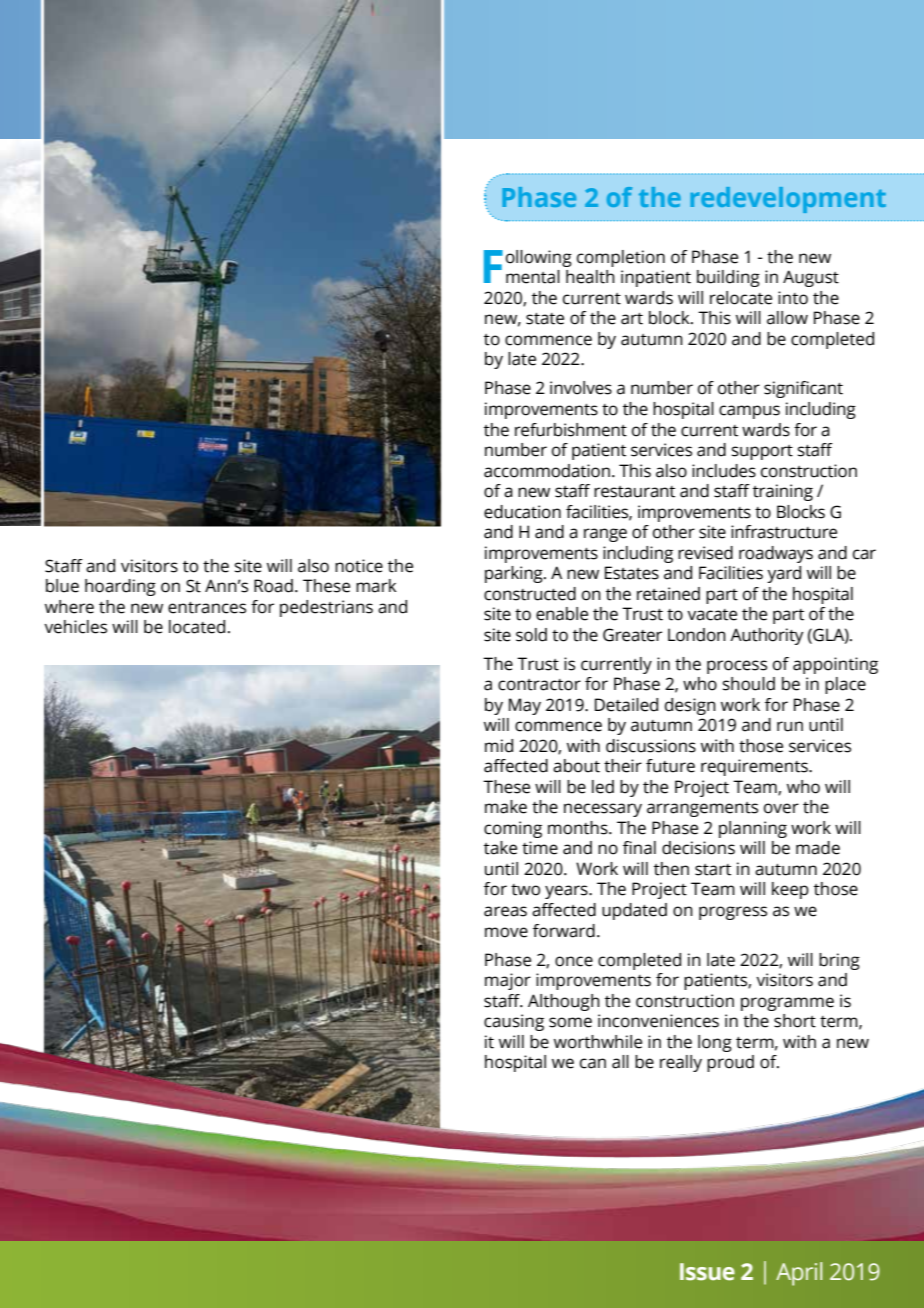 The image size is (924, 1308). Describe the element at coordinates (788, 200) in the screenshot. I see `redevelopment` at that location.
